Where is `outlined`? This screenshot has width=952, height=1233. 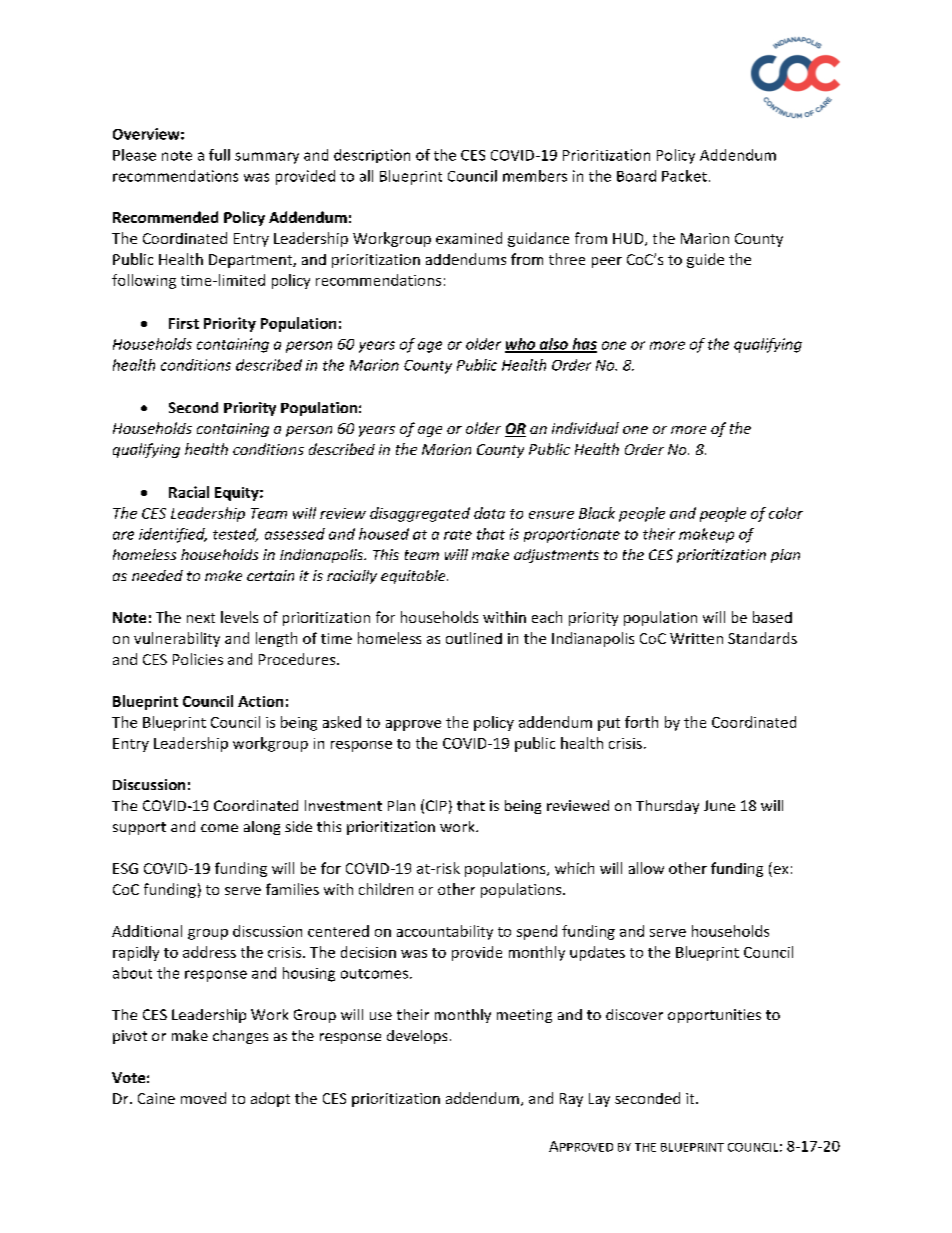 outlined is located at coordinates (474, 638).
